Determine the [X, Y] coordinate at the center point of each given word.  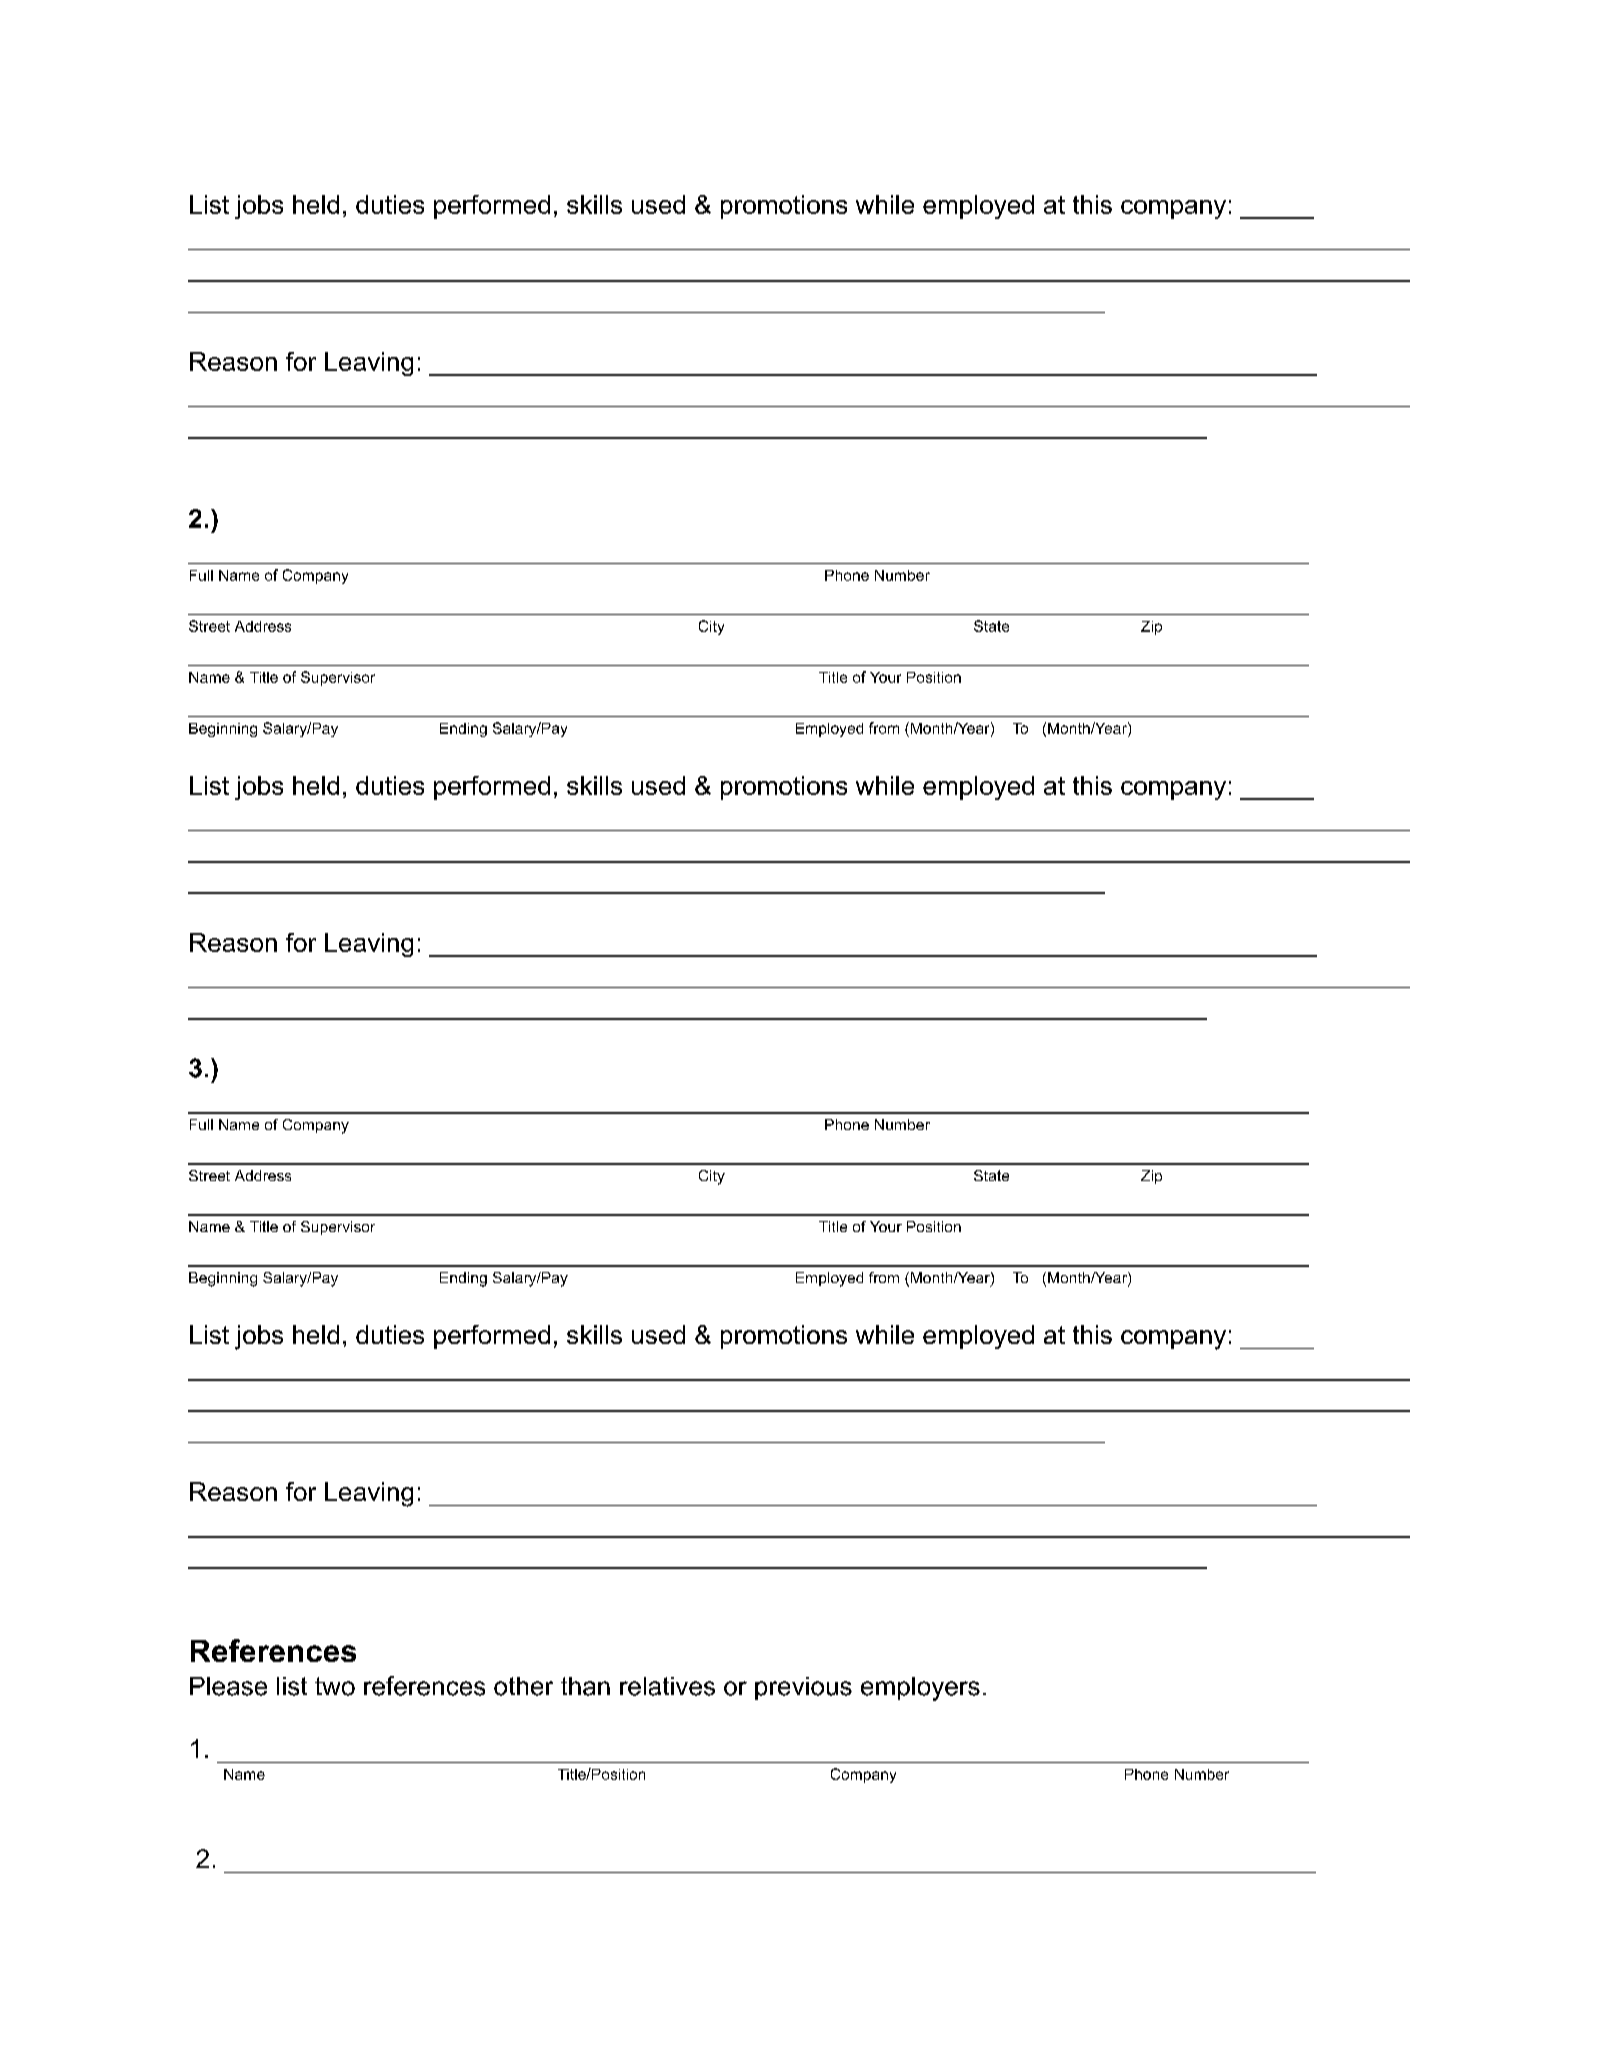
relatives [667, 1686]
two [335, 1686]
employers [920, 1689]
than [585, 1686]
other [523, 1686]
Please [228, 1686]
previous [803, 1688]
